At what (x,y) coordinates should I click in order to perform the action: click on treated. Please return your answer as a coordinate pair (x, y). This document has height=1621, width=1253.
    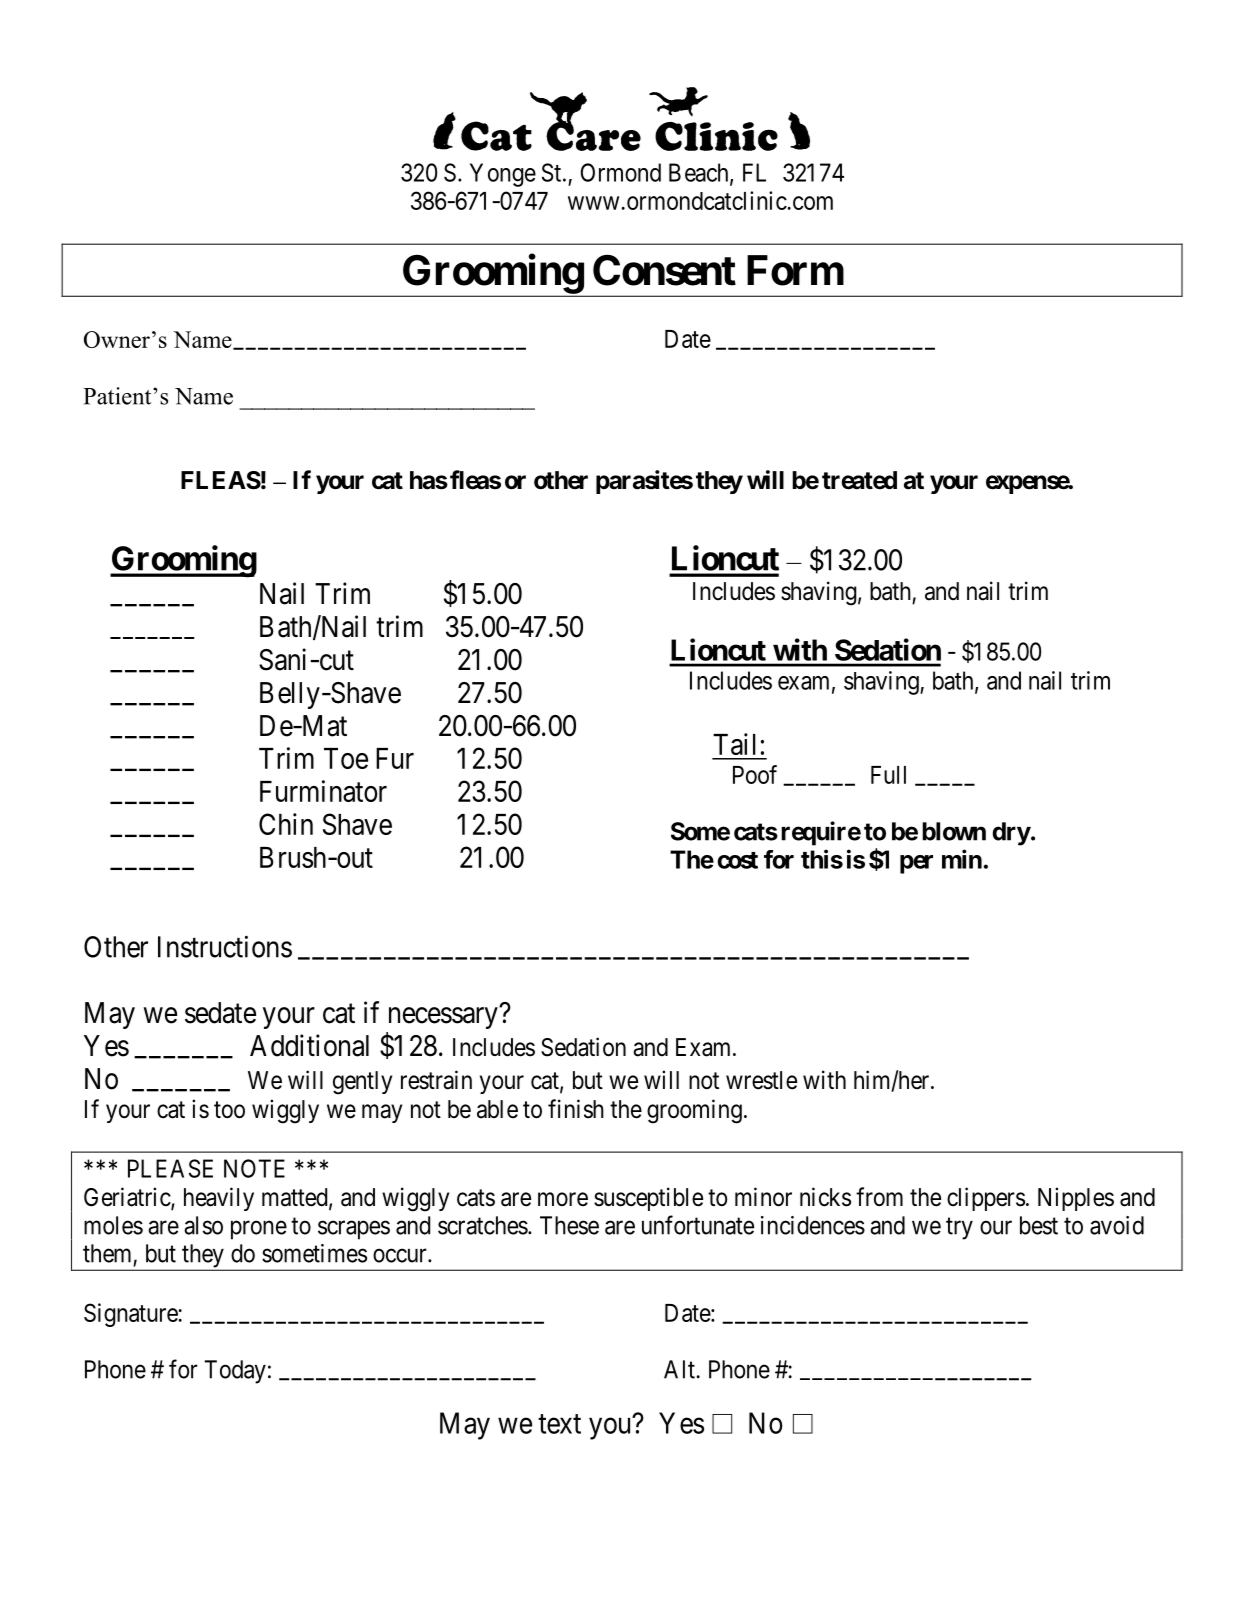
    Looking at the image, I should click on (859, 480).
